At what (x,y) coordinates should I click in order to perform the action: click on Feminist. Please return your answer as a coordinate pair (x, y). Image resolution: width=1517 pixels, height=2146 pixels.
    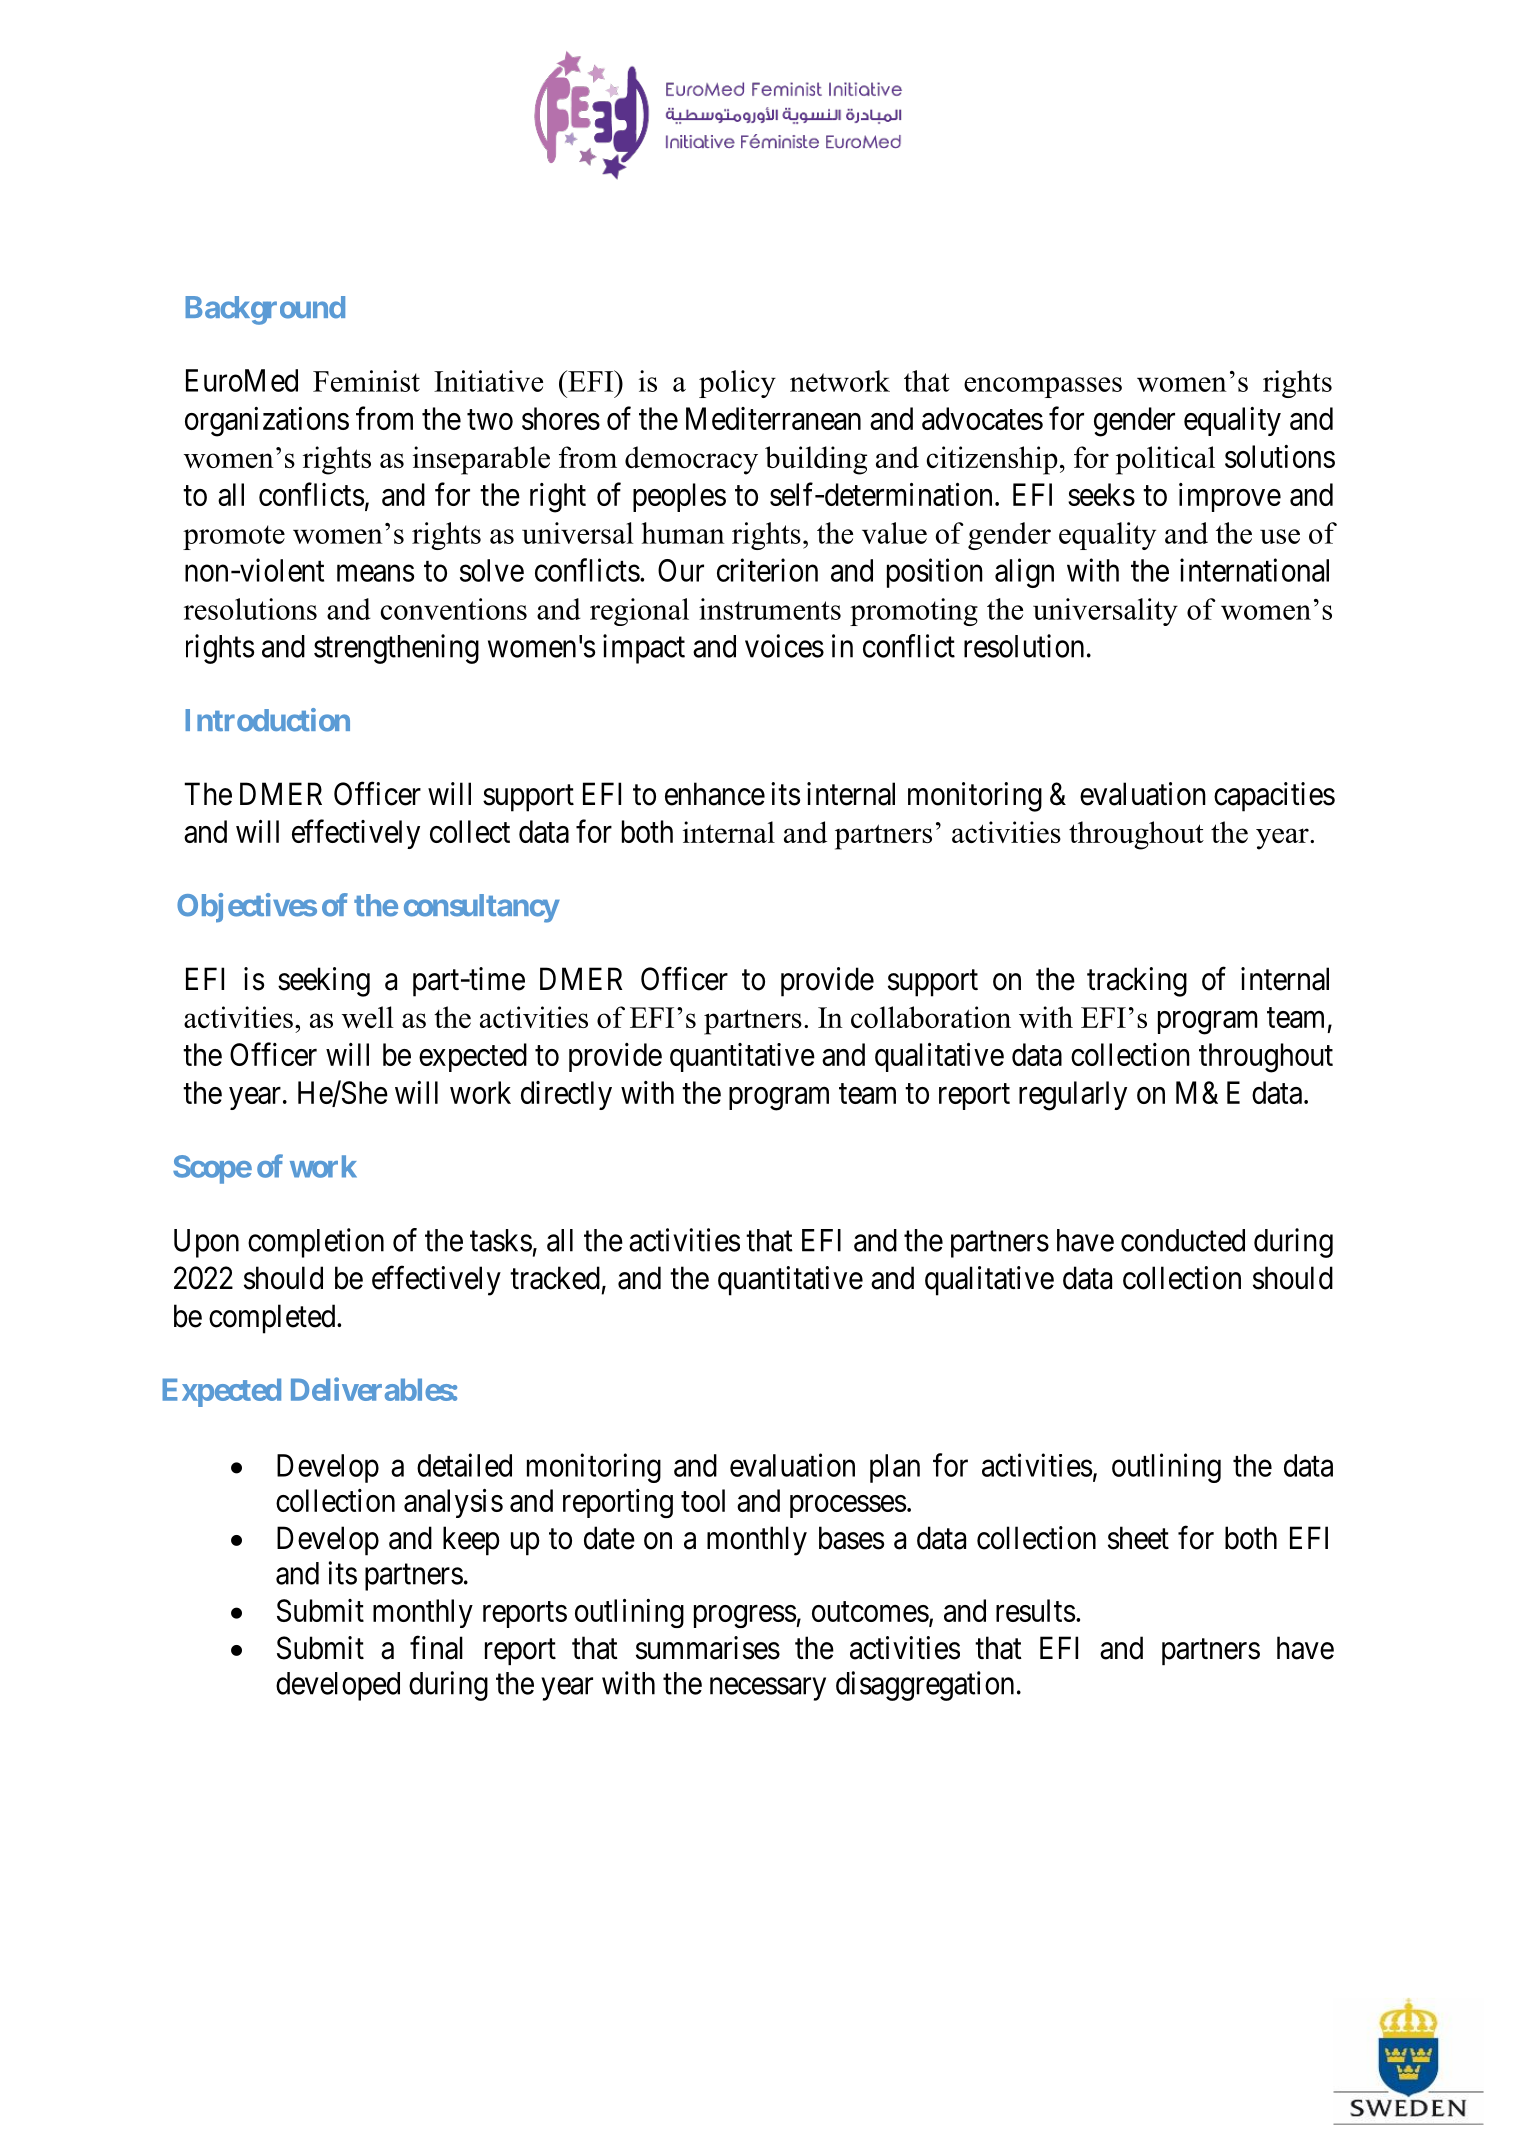
    Looking at the image, I should click on (366, 381).
